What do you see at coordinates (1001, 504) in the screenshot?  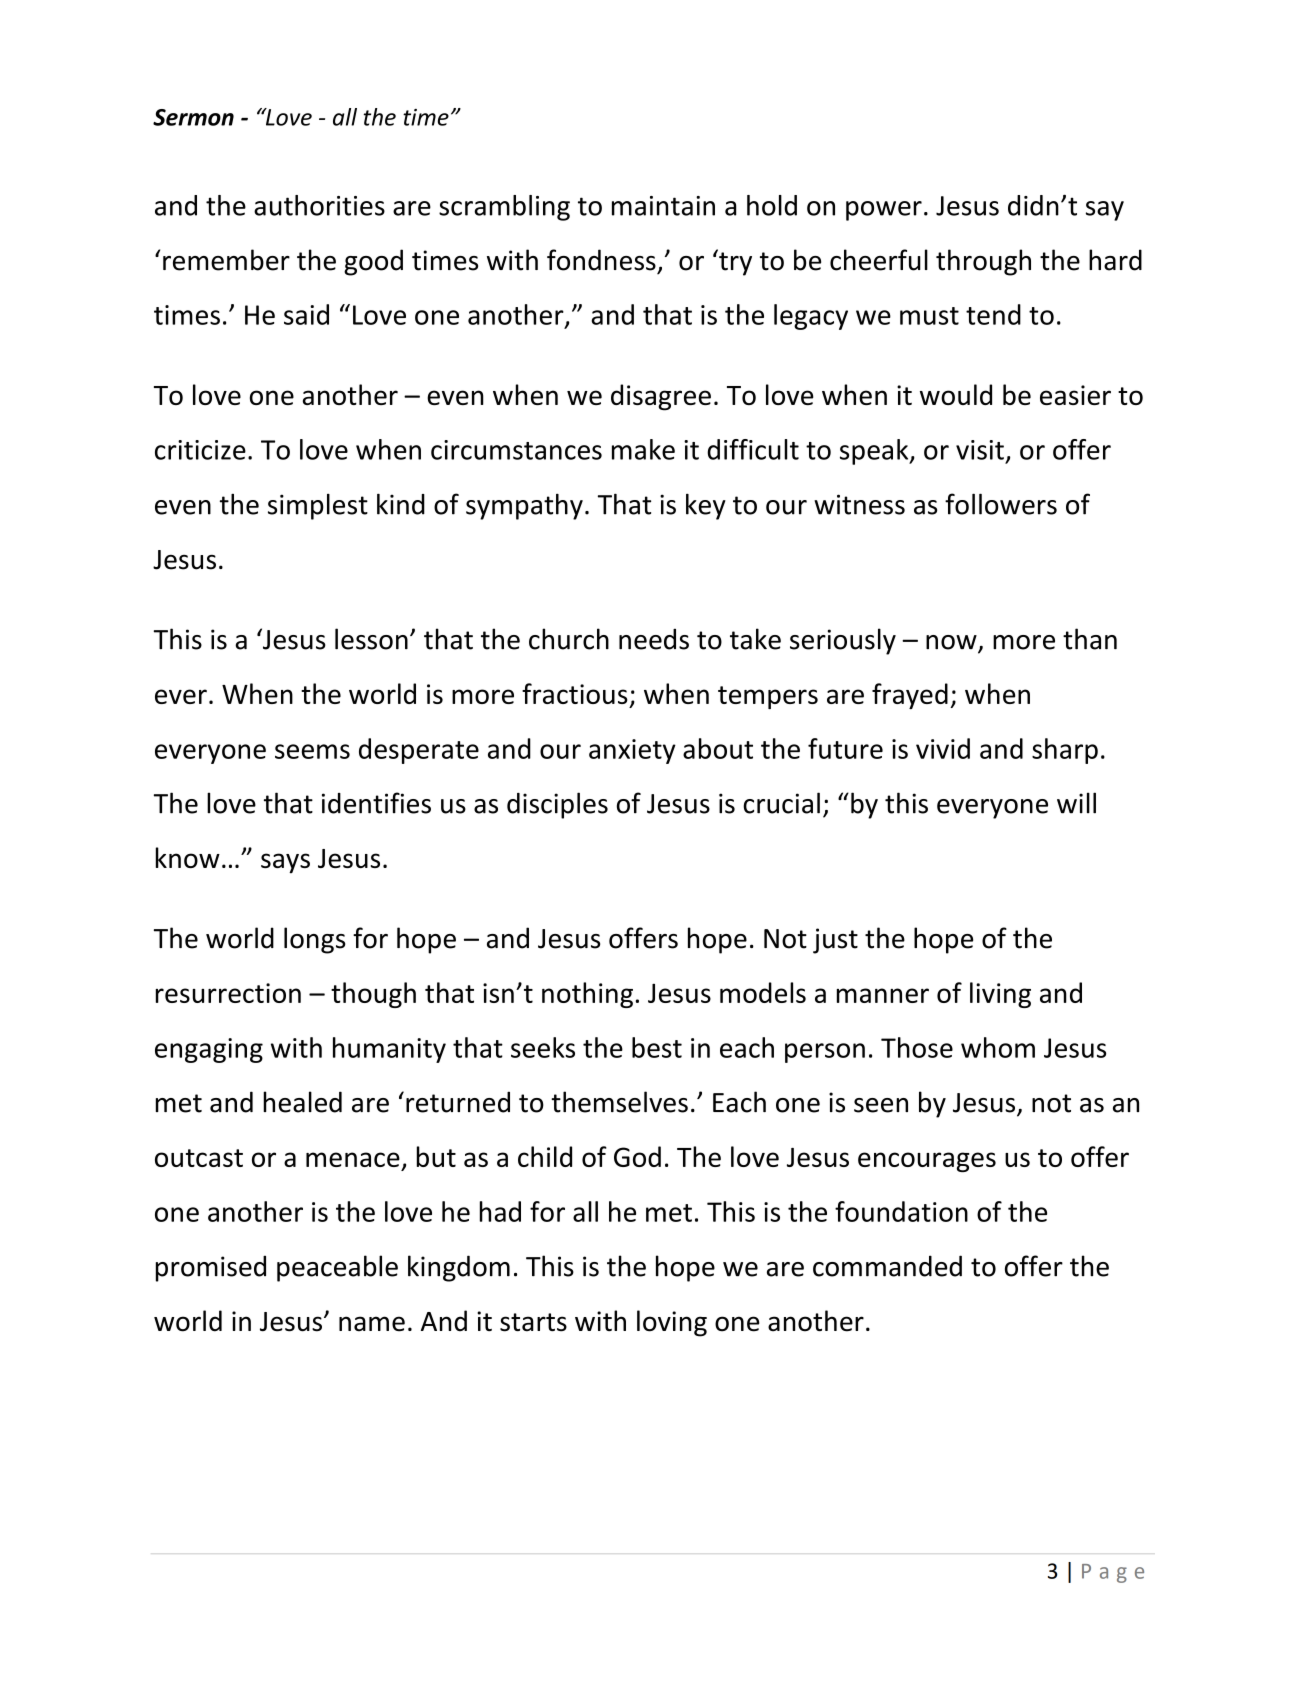 I see `followers` at bounding box center [1001, 504].
